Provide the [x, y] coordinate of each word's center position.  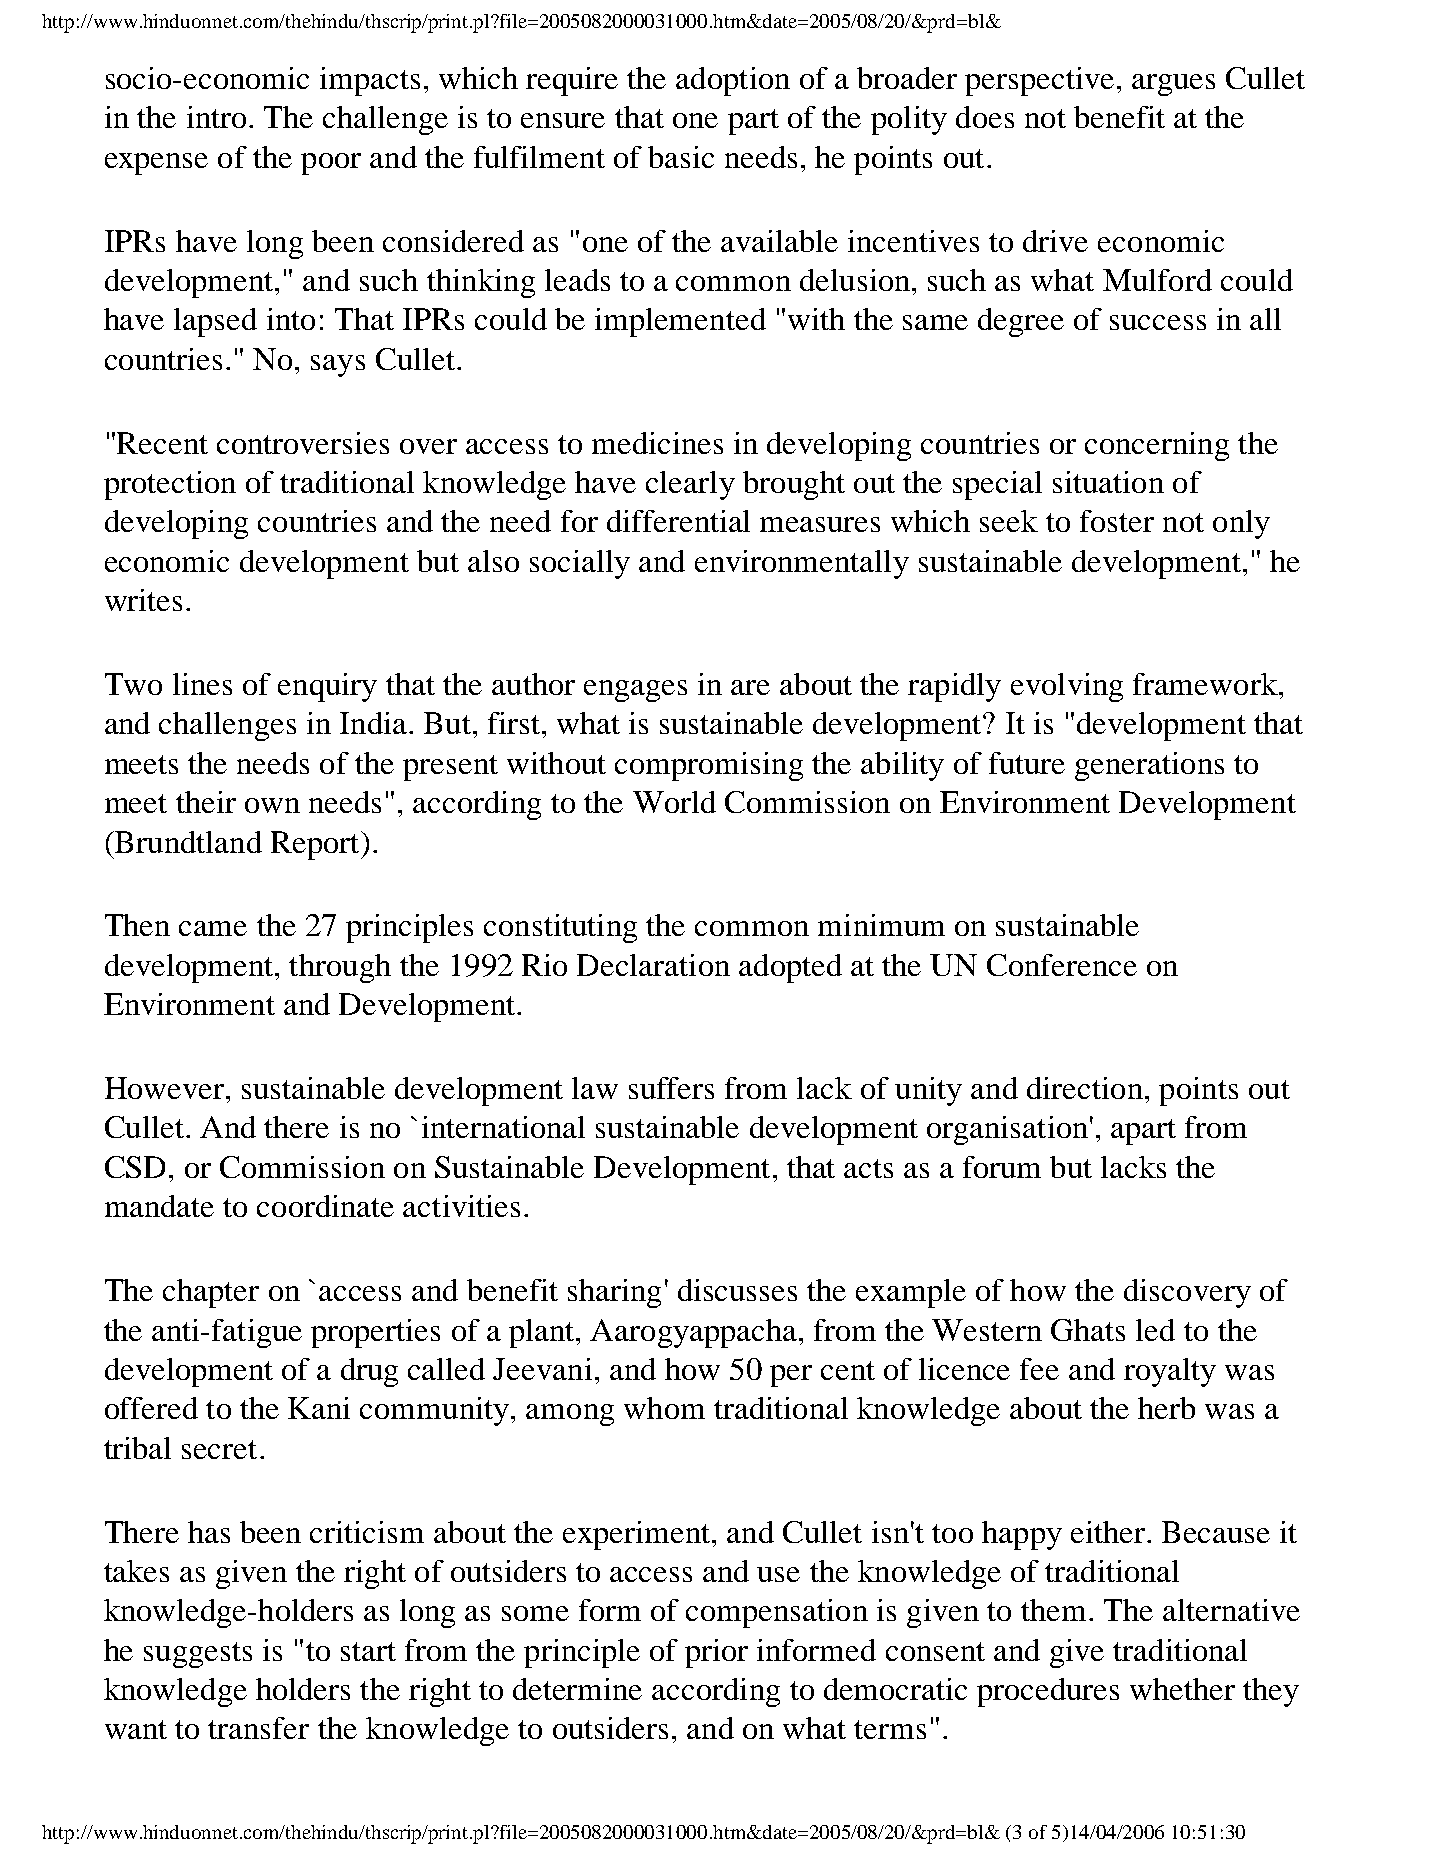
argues [1173, 85]
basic [681, 157]
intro [216, 117]
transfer [258, 1728]
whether [1182, 1689]
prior [716, 1653]
